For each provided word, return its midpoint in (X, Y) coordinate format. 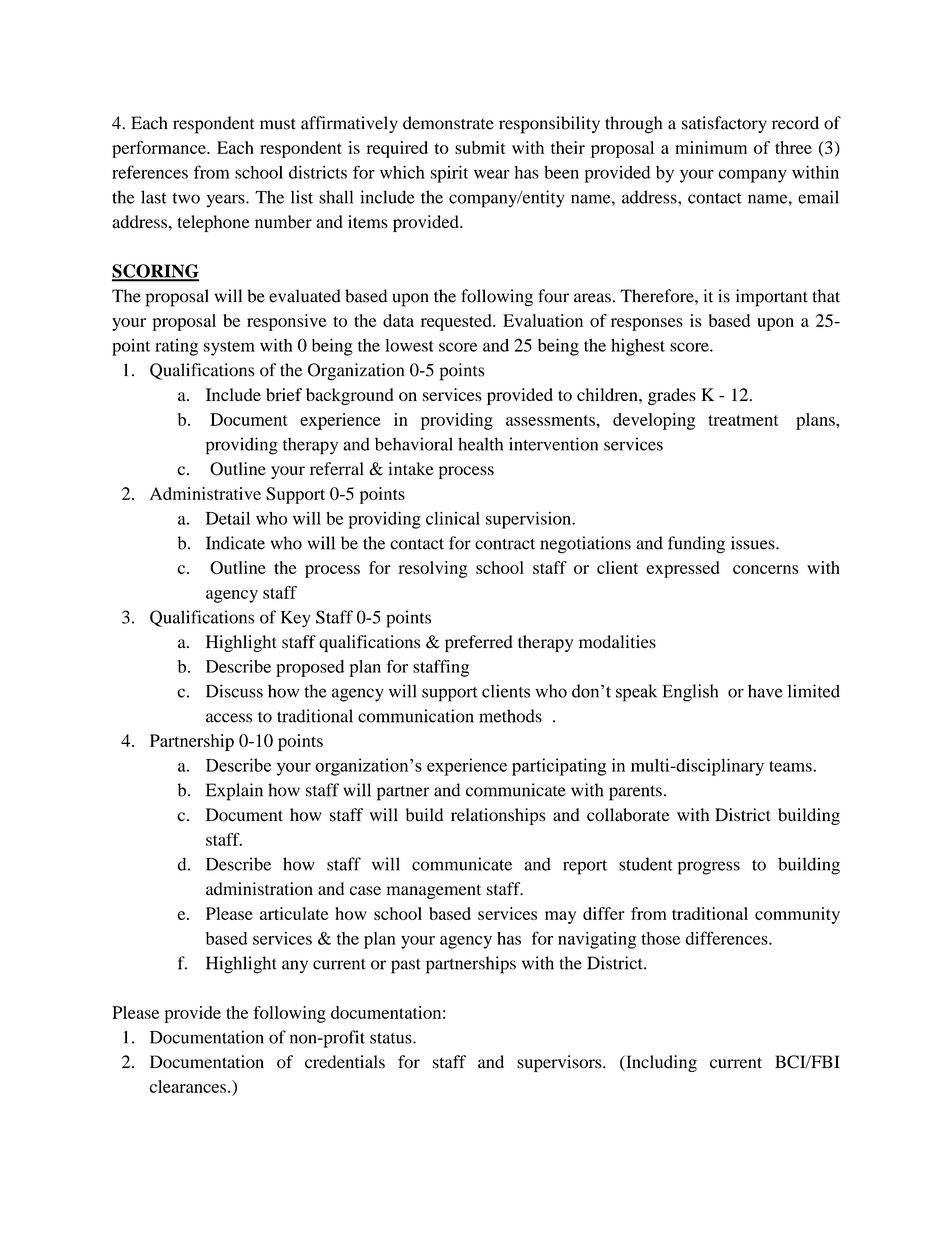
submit (480, 147)
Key (296, 619)
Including (660, 1063)
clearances (189, 1086)
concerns (766, 569)
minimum (711, 147)
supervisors (560, 1063)
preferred (479, 643)
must (278, 124)
